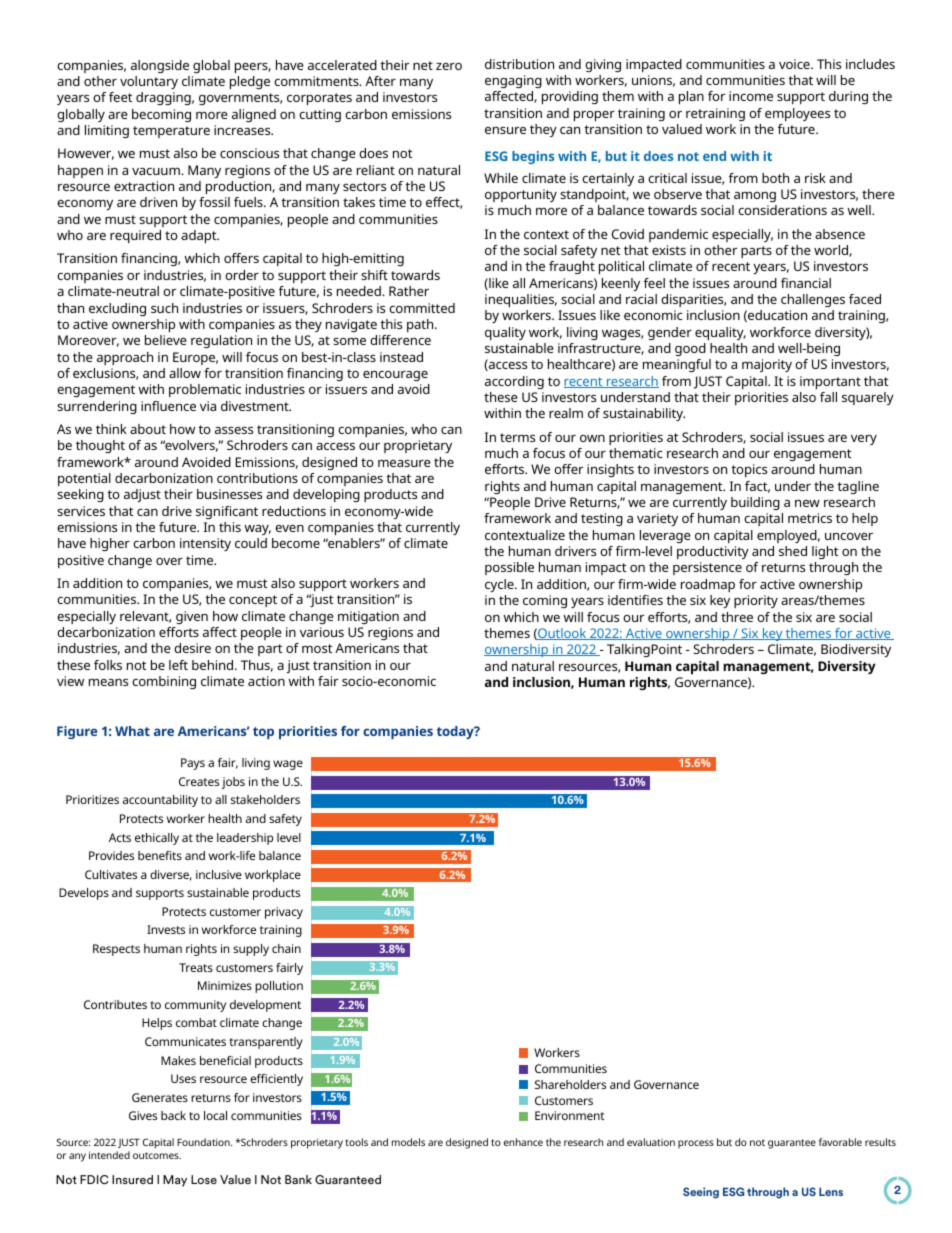 Image resolution: width=952 pixels, height=1233 pixels. Describe the element at coordinates (756, 601) in the document. I see `priority` at that location.
